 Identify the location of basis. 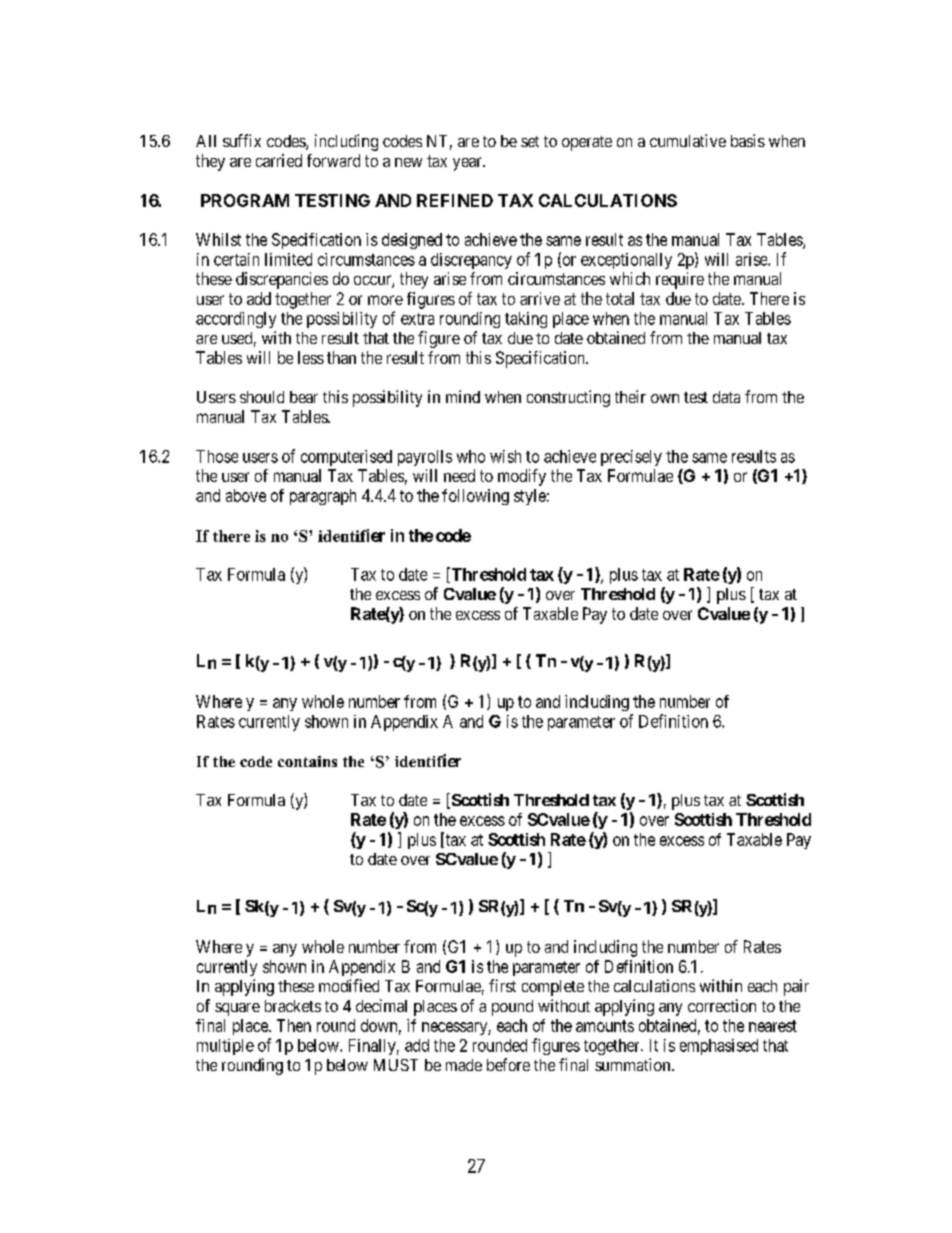
(748, 140).
